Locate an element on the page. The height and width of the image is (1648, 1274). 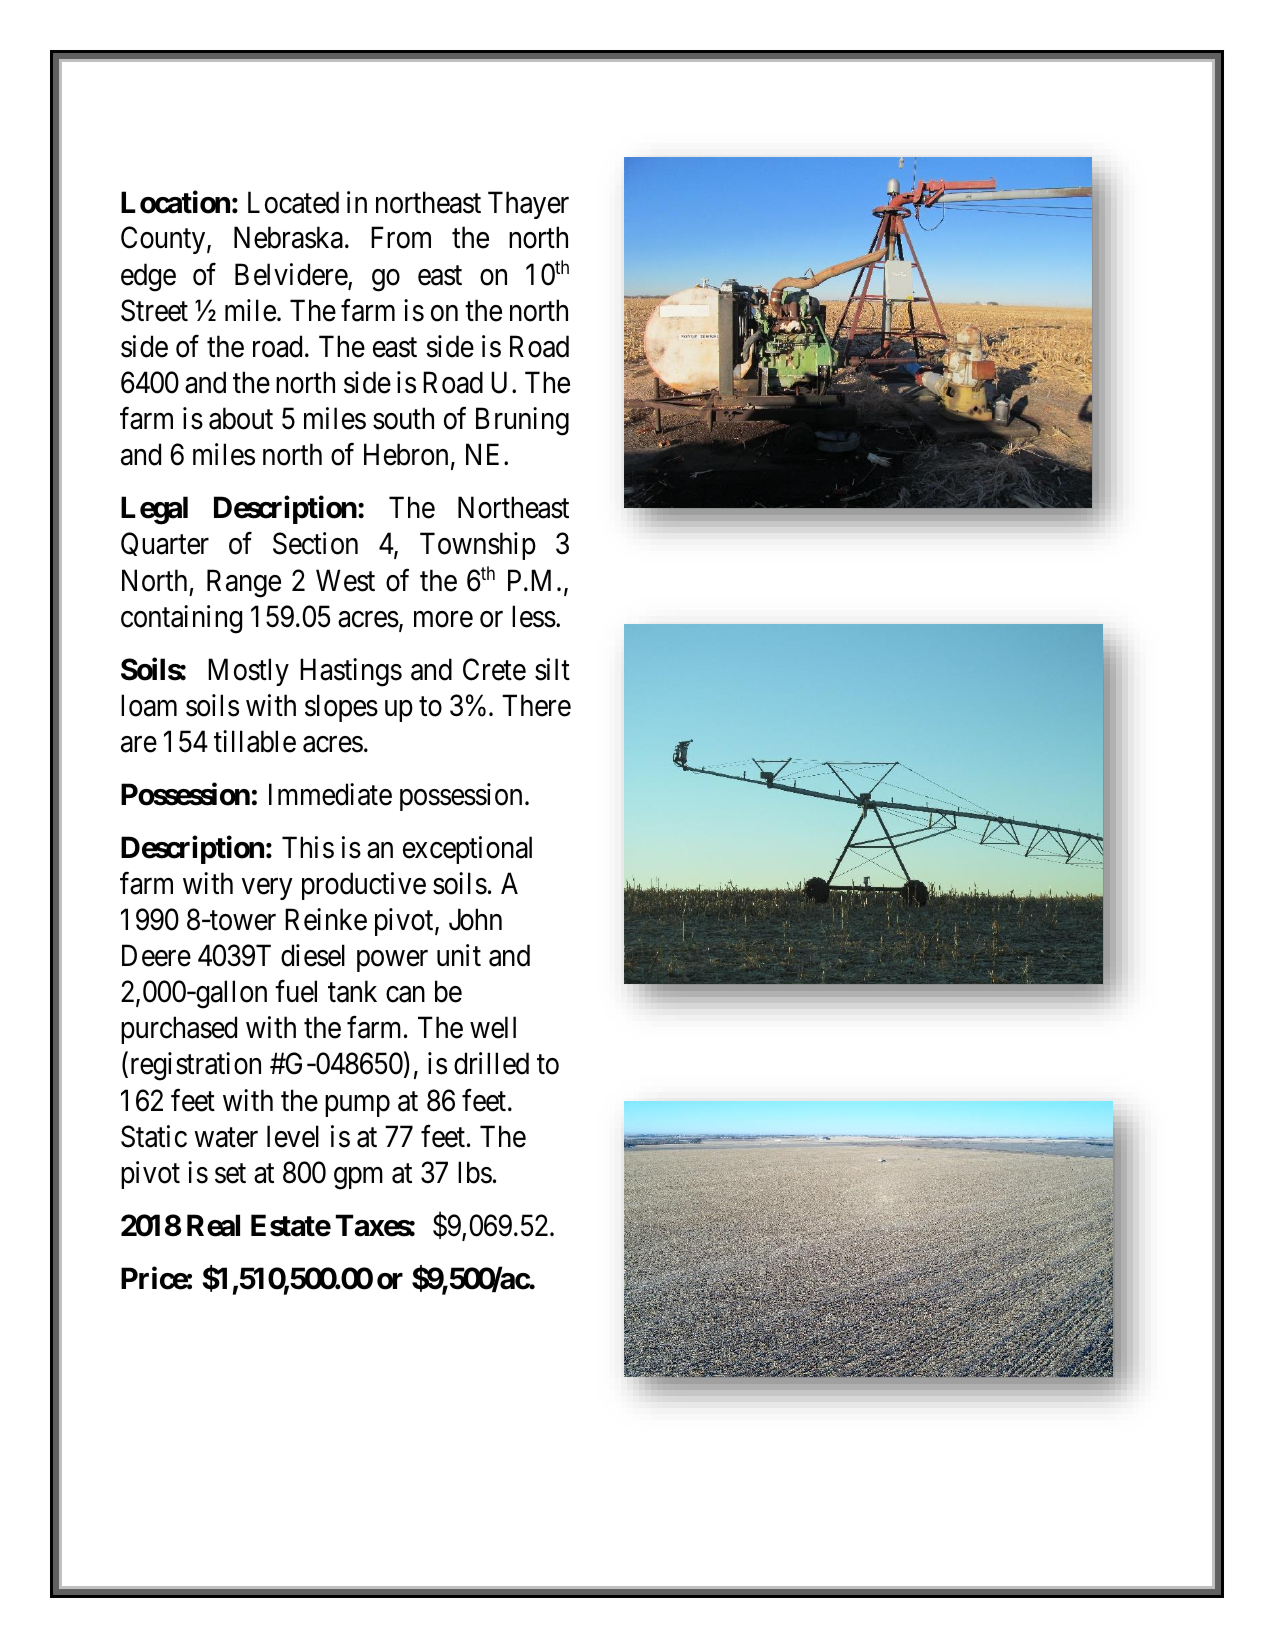
drilled is located at coordinates (491, 1063).
